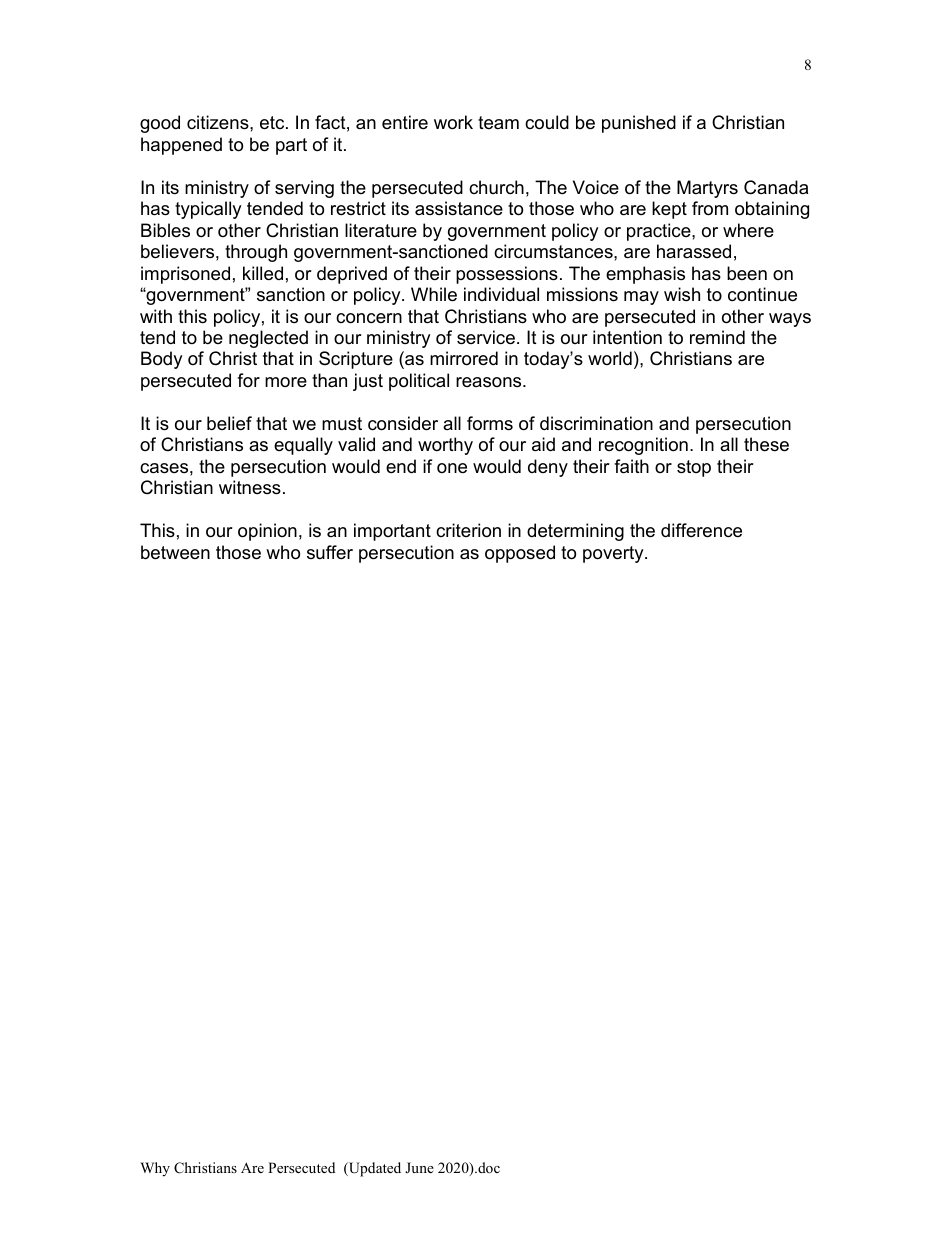  Describe the element at coordinates (219, 122) in the screenshot. I see `citizens` at that location.
